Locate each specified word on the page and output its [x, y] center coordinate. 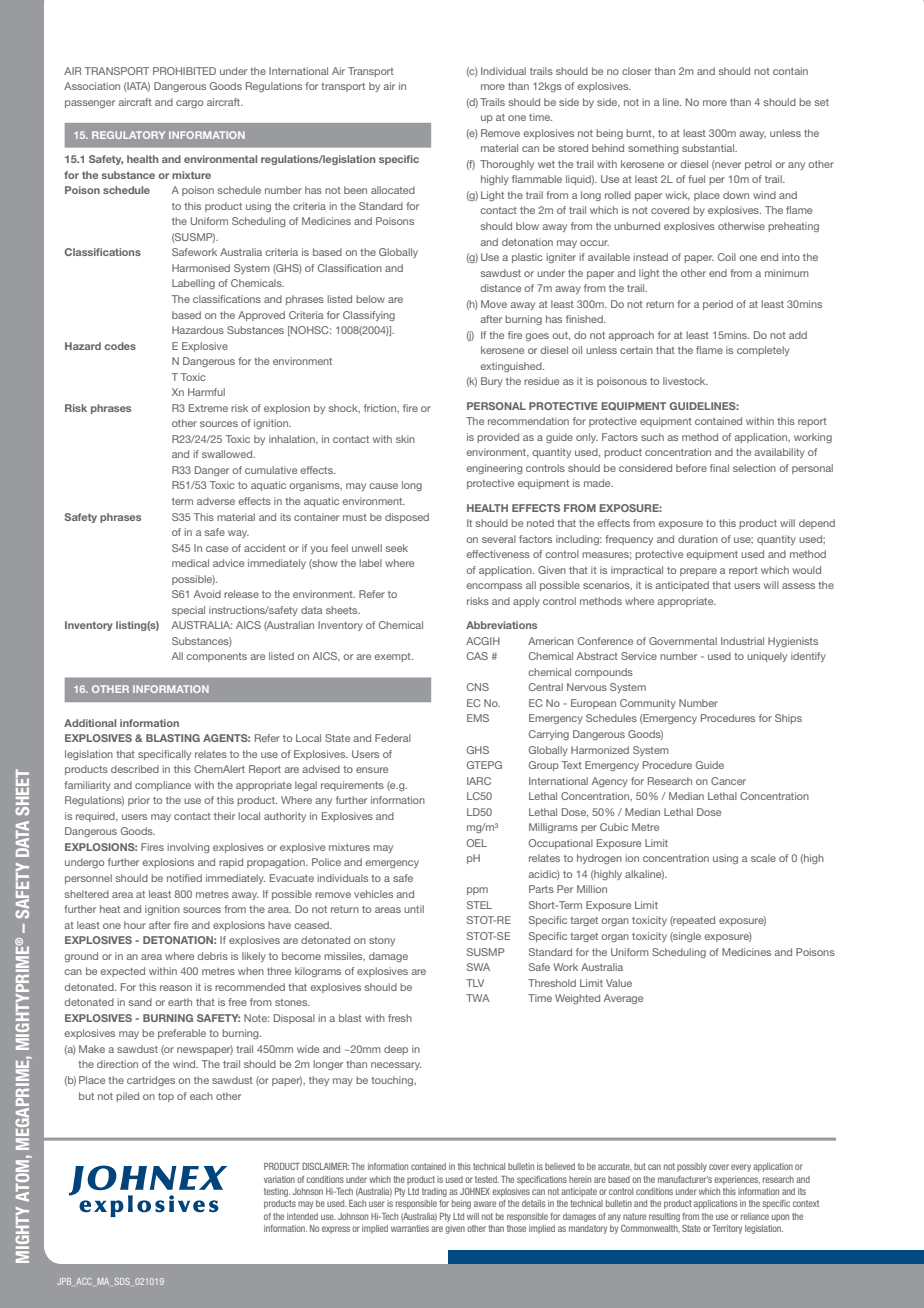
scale [763, 858]
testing [277, 1192]
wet [546, 164]
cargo [189, 104]
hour [135, 925]
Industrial [742, 641]
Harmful [206, 392]
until [414, 909]
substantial [709, 148]
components [216, 657]
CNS [478, 687]
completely [763, 351]
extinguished [512, 367]
